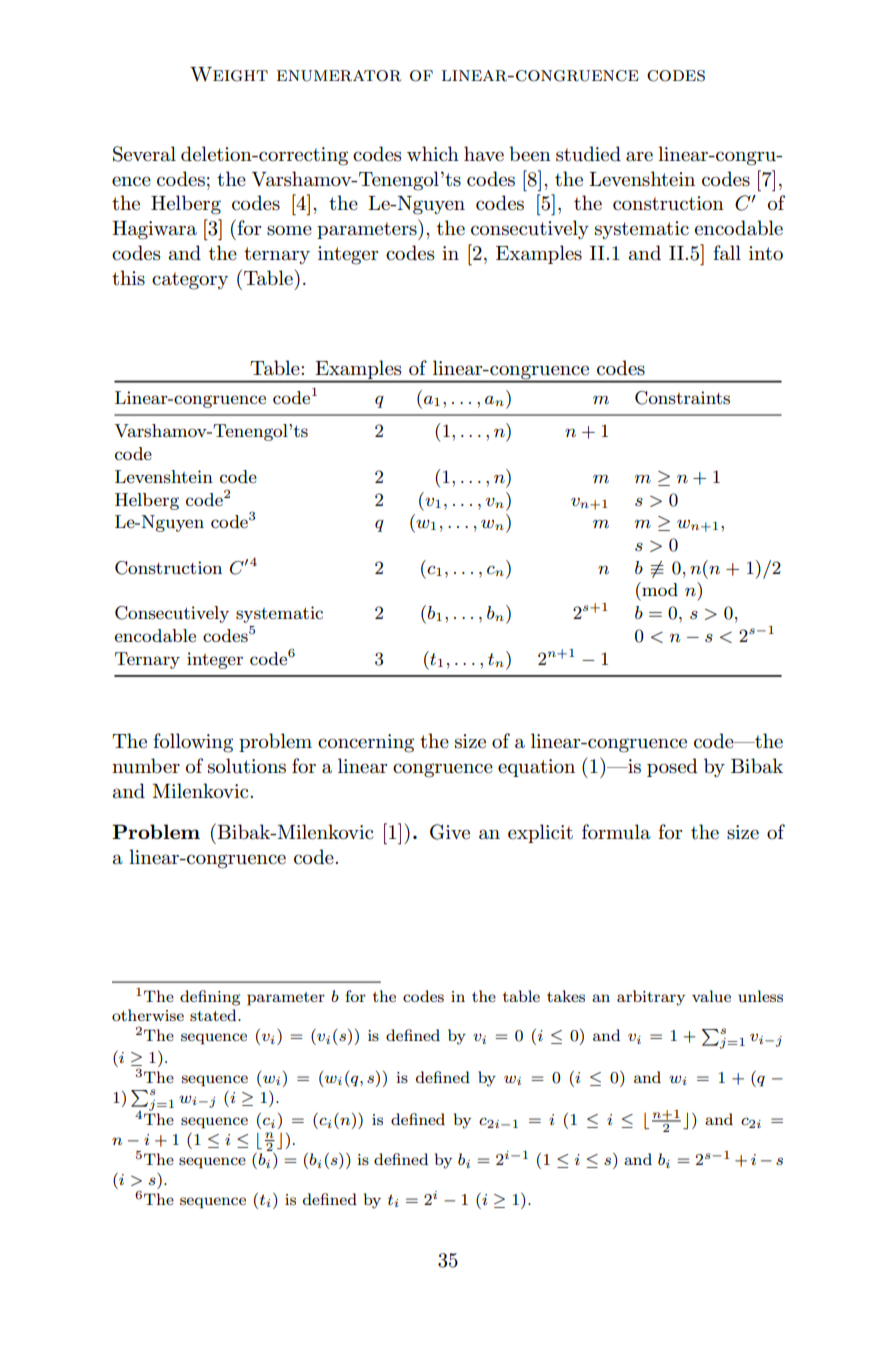 The width and height of the screenshot is (896, 1345). What do you see at coordinates (566, 996) in the screenshot?
I see `takes` at bounding box center [566, 996].
